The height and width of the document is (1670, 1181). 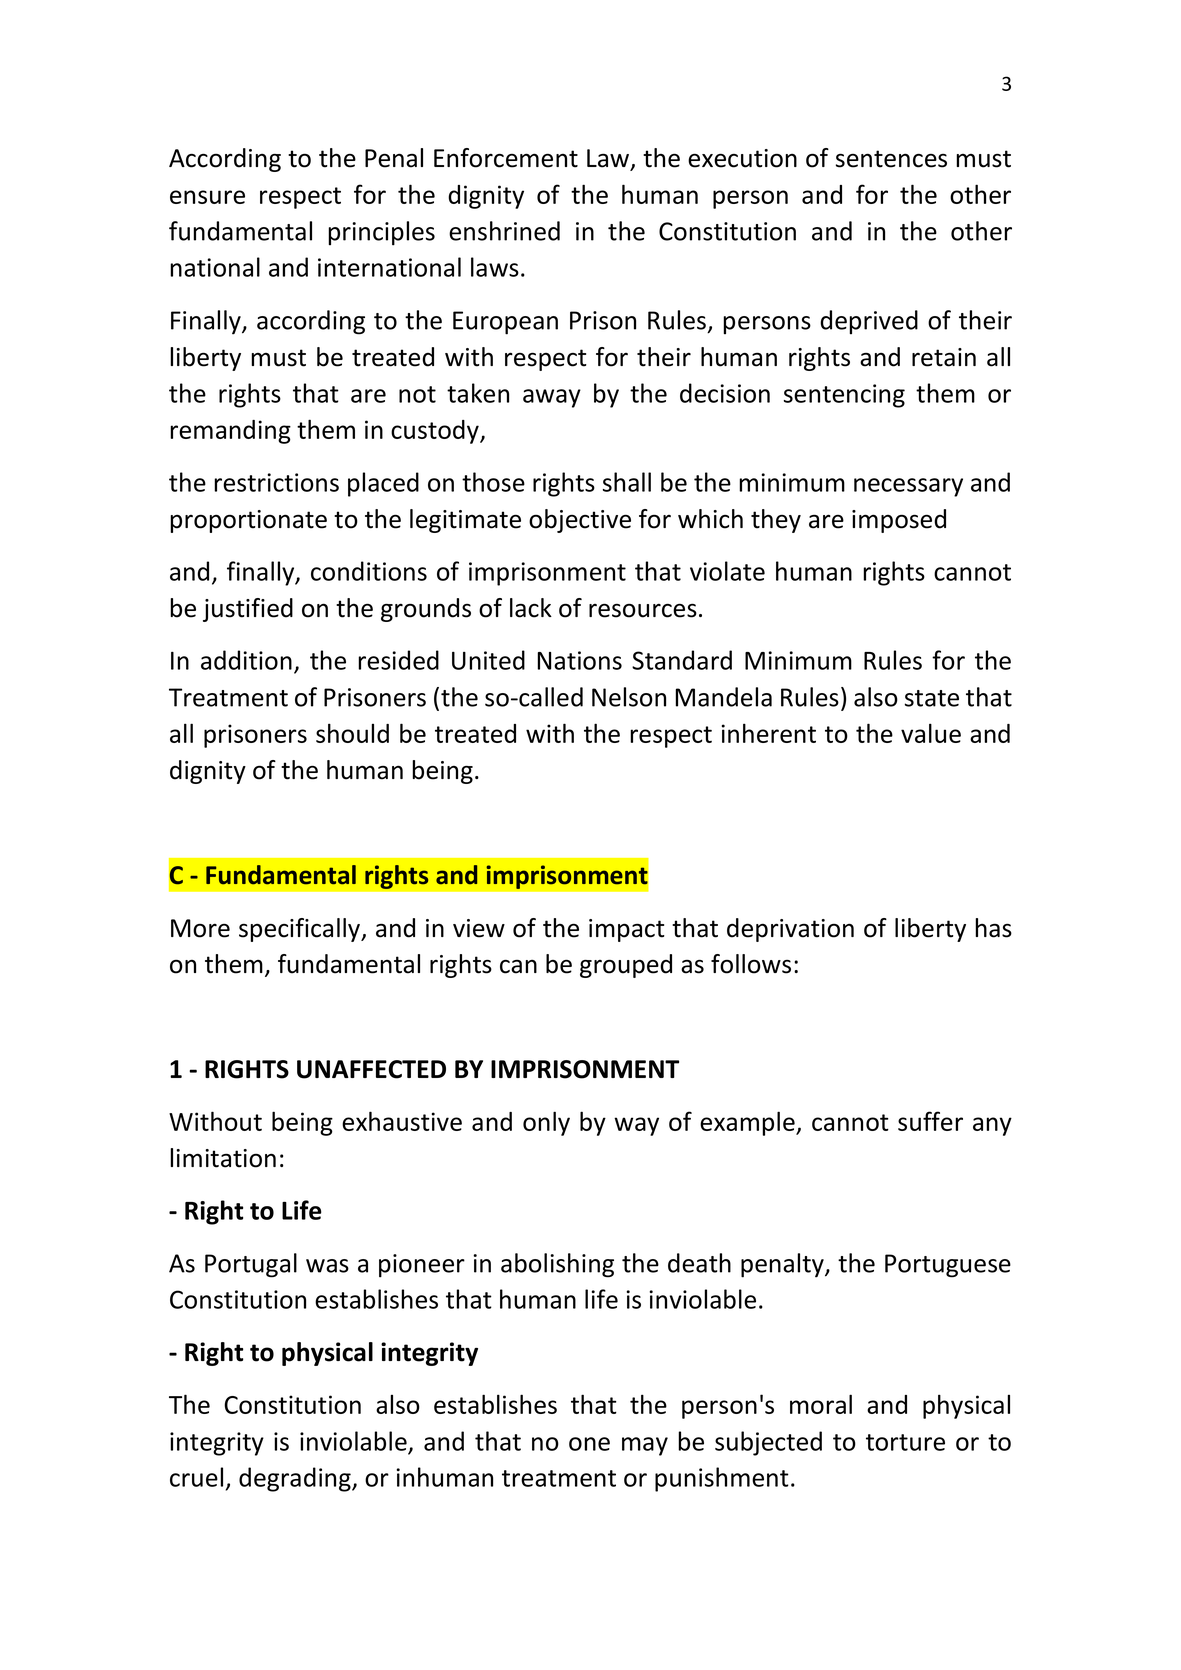 What do you see at coordinates (223, 1158) in the document?
I see `limitation` at bounding box center [223, 1158].
